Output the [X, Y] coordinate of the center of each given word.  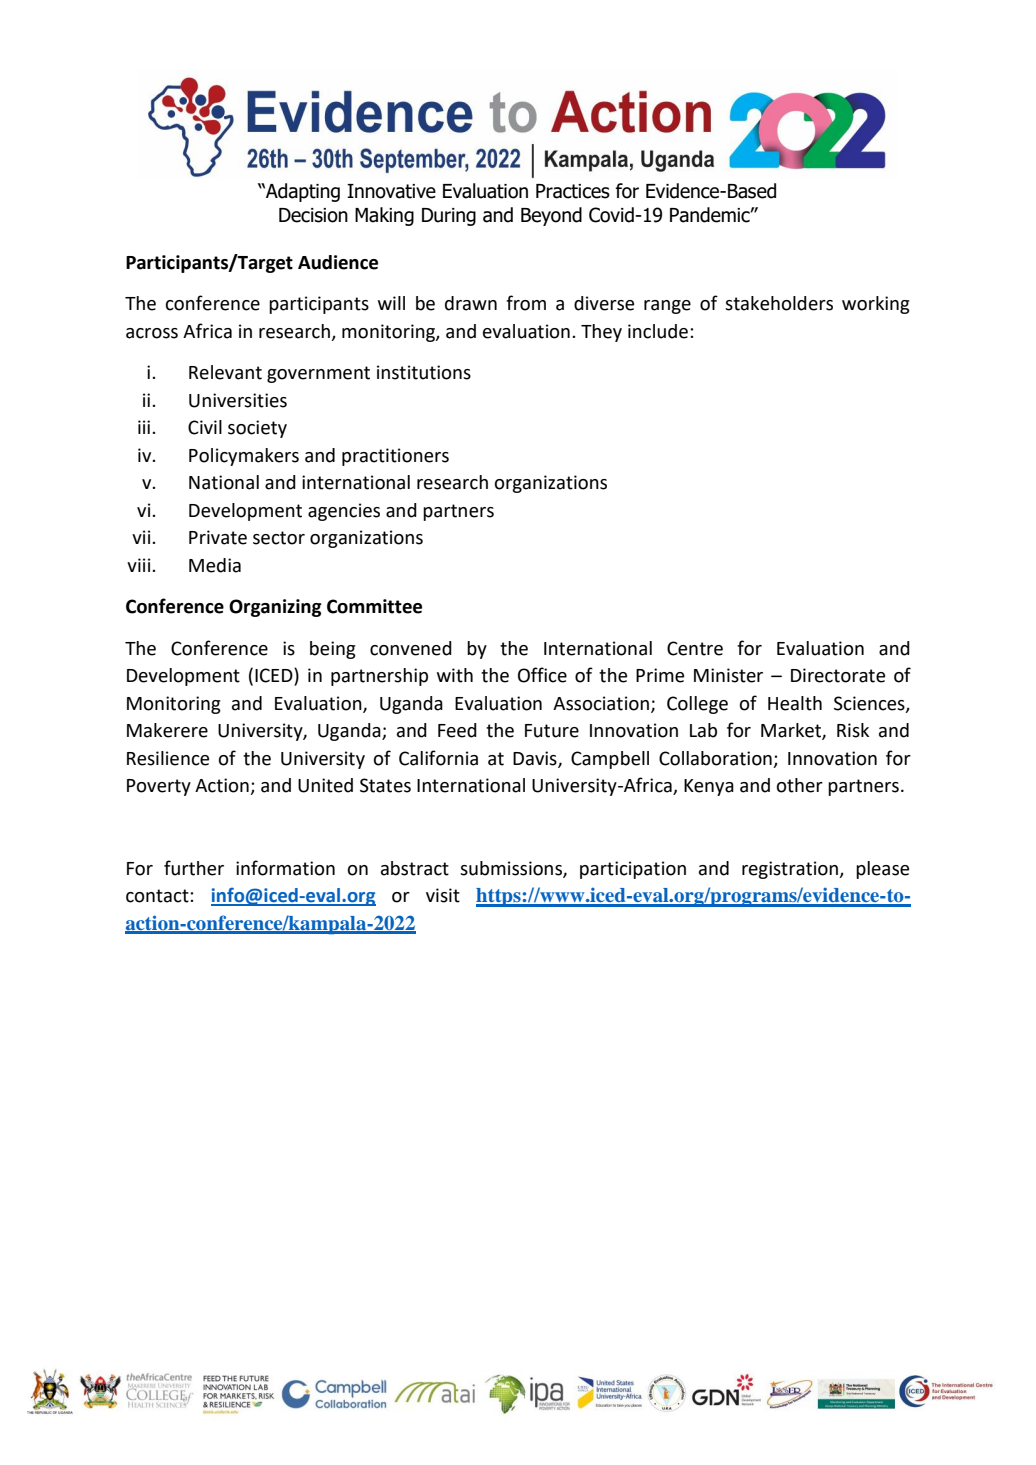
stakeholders [779, 303]
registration [791, 870]
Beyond [551, 216]
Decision [313, 215]
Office [542, 675]
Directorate [838, 675]
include [658, 331]
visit [443, 895]
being [333, 650]
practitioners [395, 457]
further [194, 868]
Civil [205, 427]
